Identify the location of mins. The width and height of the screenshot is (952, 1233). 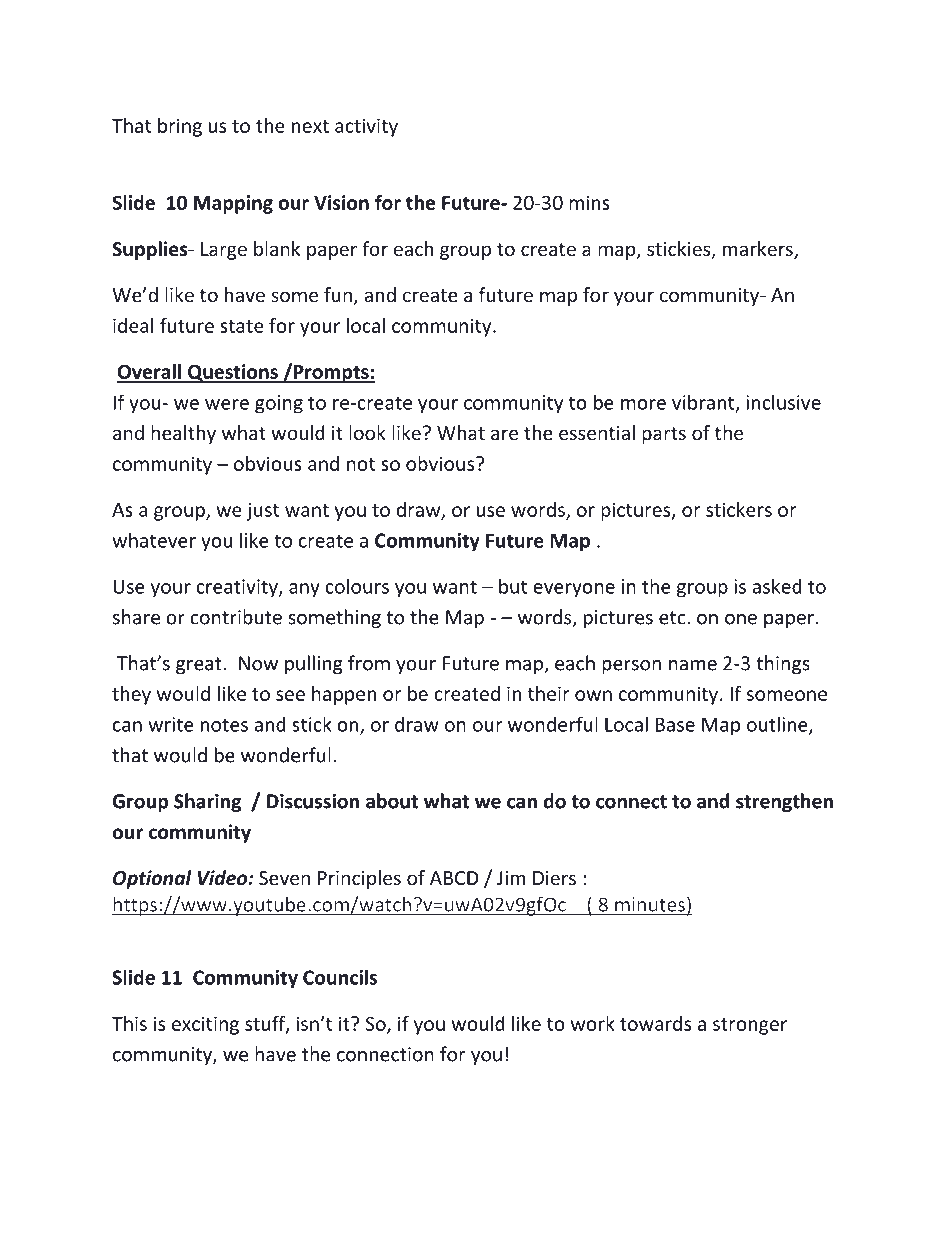
(589, 202).
